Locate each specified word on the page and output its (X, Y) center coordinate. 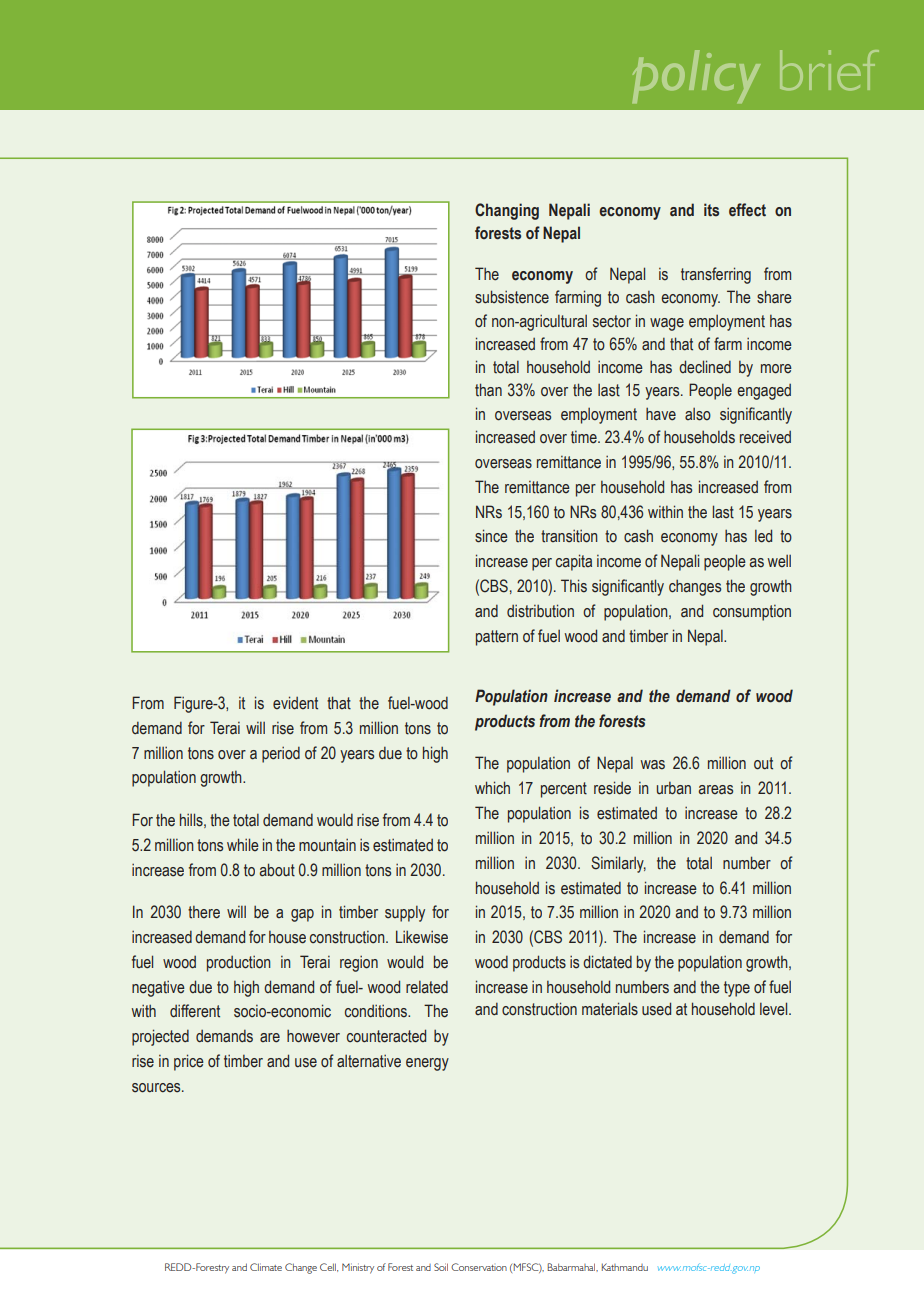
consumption (752, 613)
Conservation (479, 1267)
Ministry (358, 1268)
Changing (507, 211)
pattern (497, 638)
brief (829, 70)
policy (696, 76)
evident (295, 703)
